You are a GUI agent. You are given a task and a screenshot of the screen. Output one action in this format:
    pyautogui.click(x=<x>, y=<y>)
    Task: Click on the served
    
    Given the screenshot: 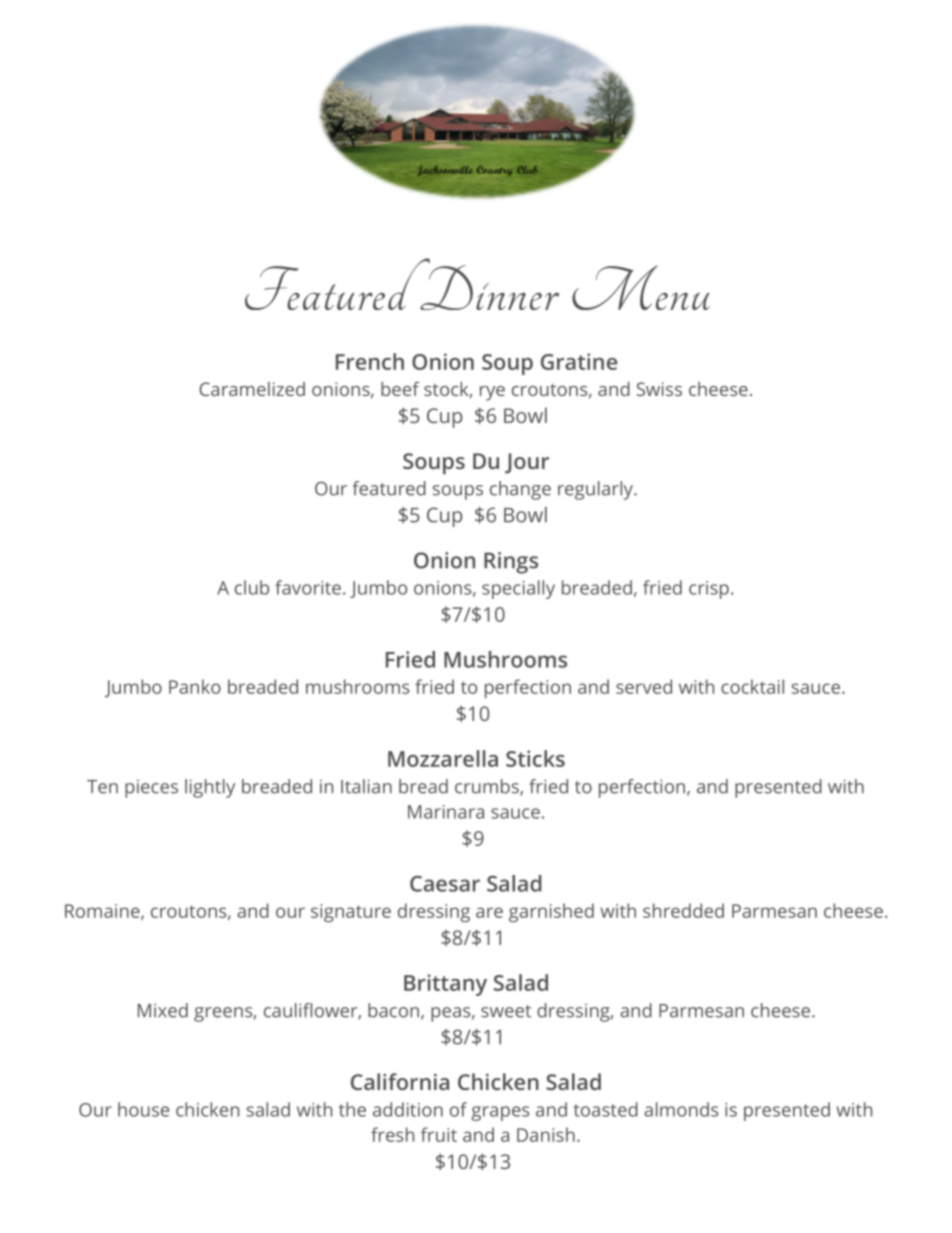 What is the action you would take?
    pyautogui.click(x=644, y=686)
